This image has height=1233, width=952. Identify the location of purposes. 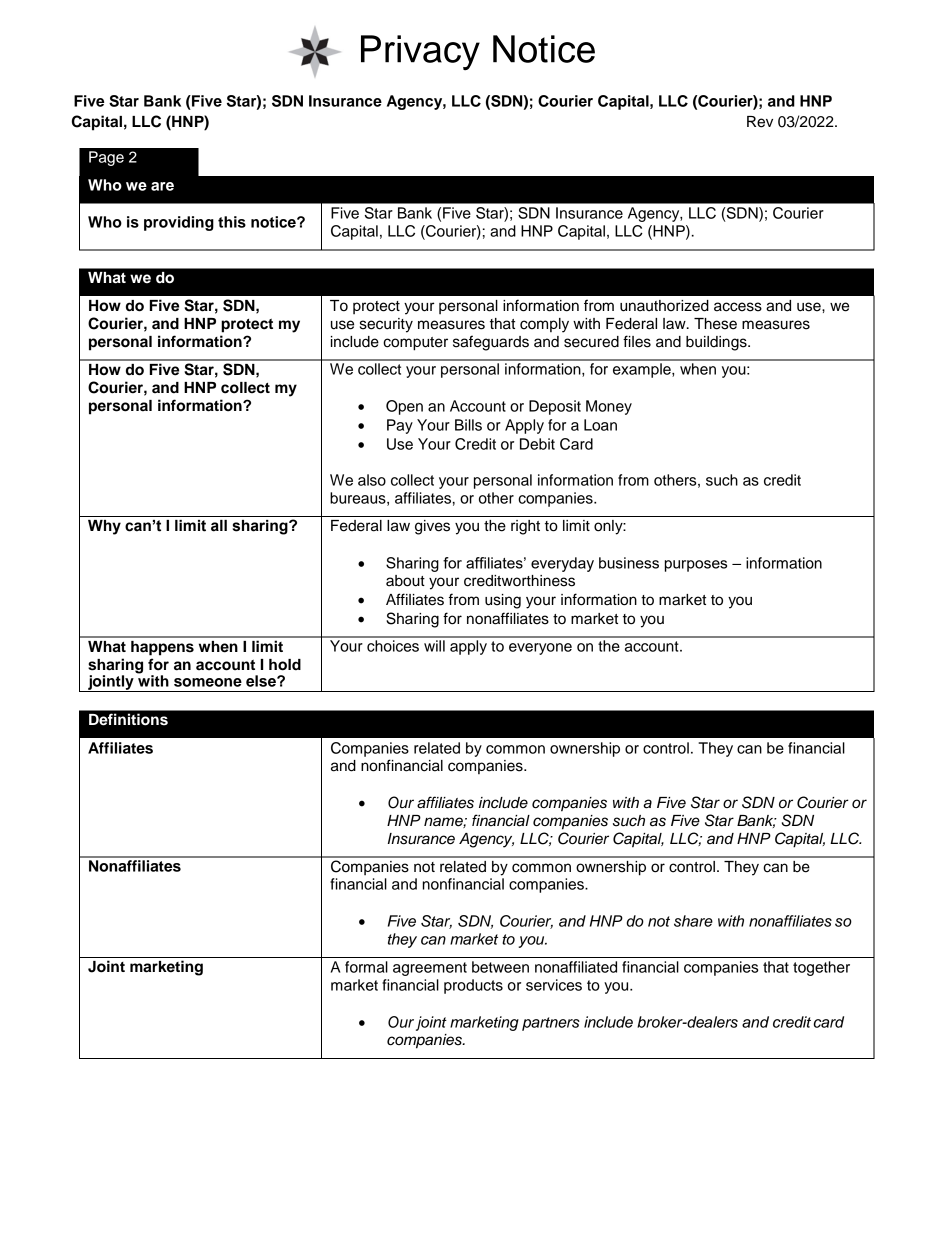
(696, 566).
